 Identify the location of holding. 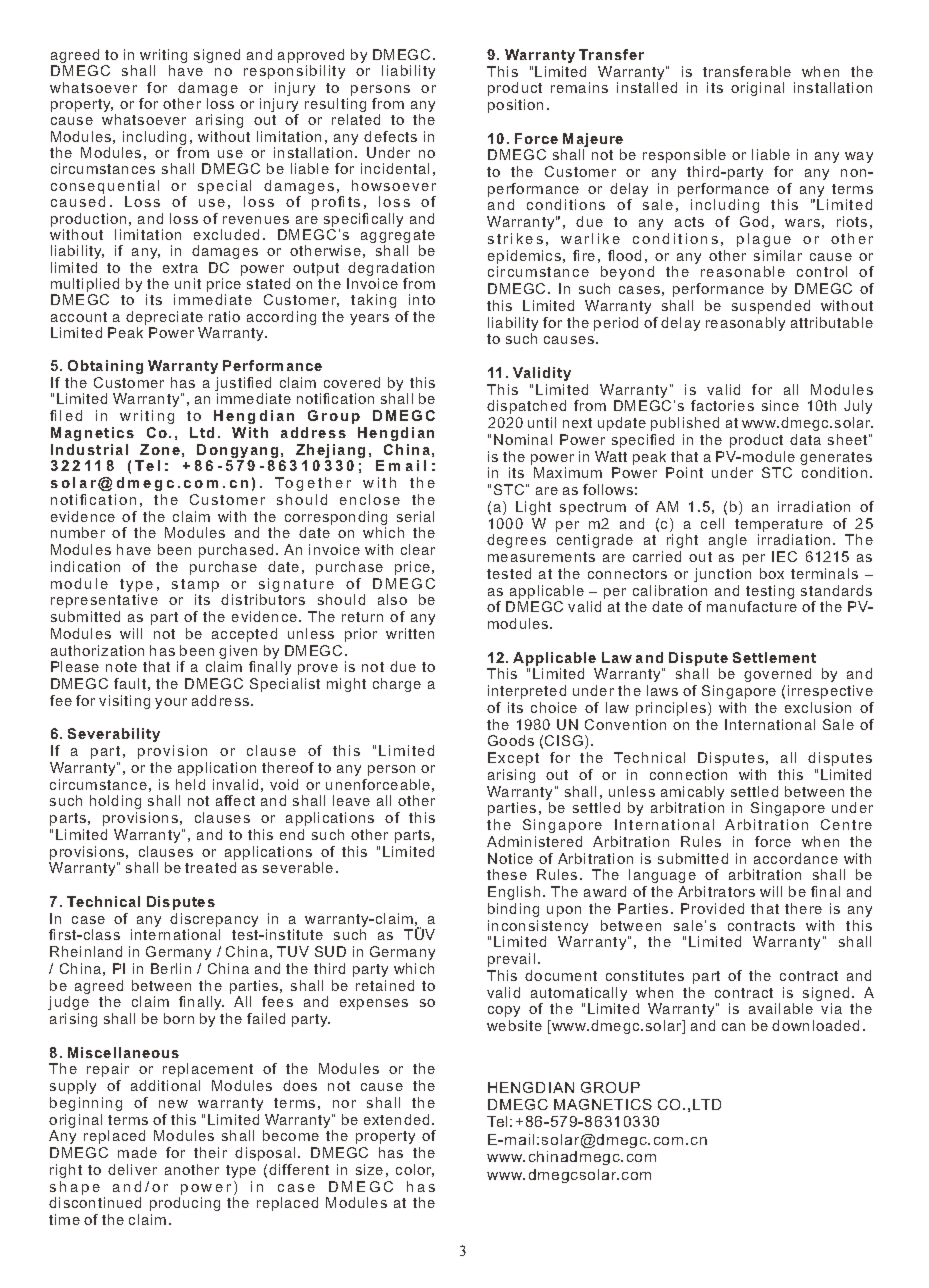
(115, 802).
